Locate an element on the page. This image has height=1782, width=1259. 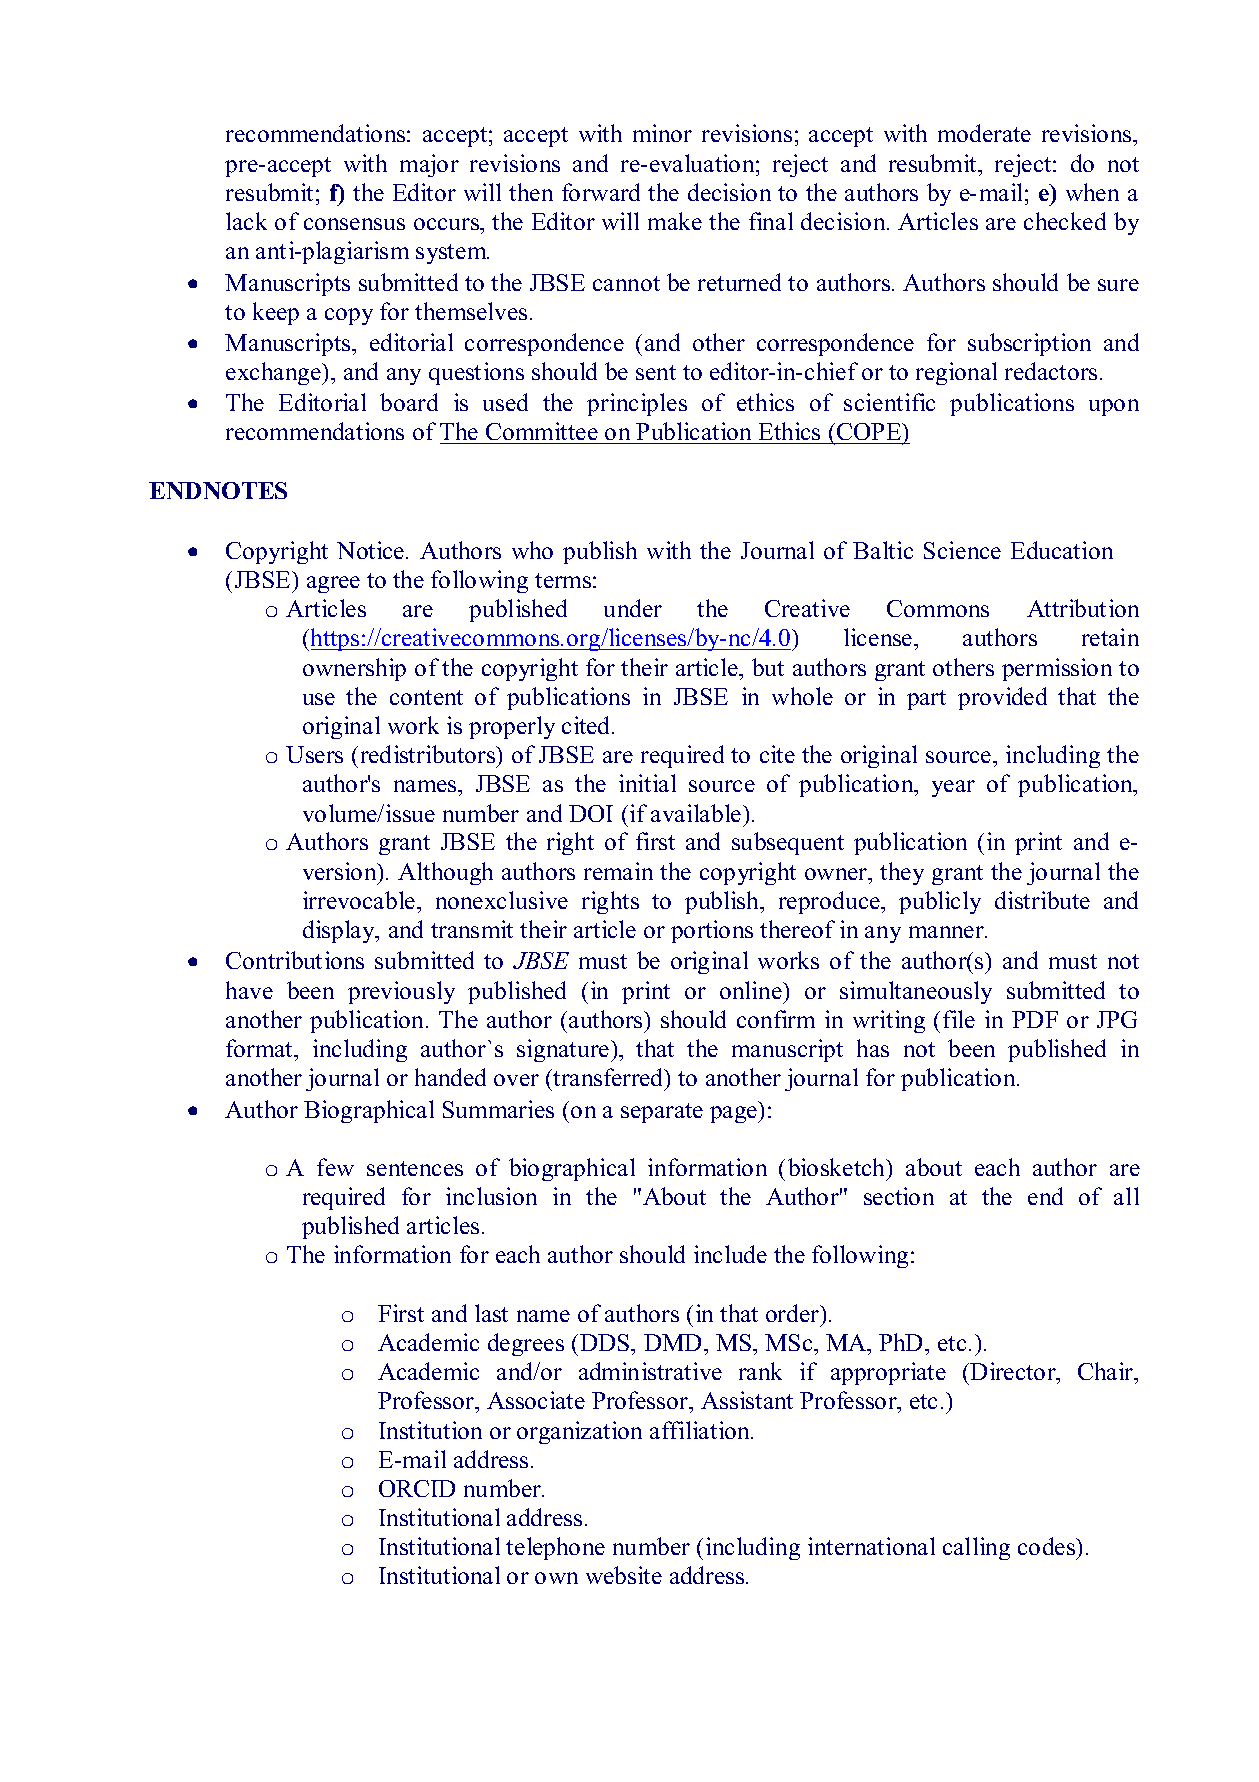
telephone is located at coordinates (555, 1548).
